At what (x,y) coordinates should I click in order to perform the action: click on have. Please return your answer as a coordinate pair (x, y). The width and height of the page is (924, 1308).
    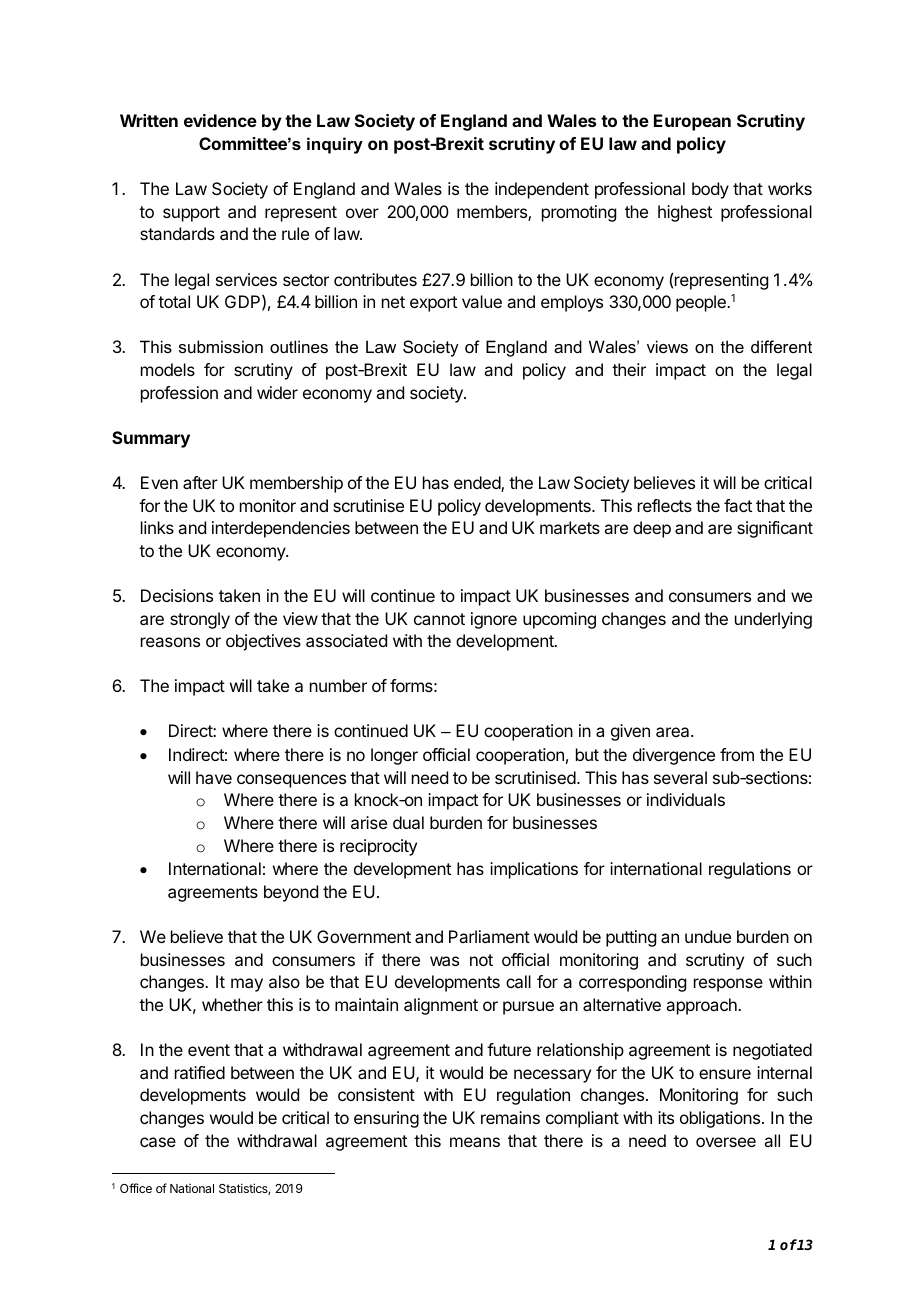
    Looking at the image, I should click on (214, 777).
